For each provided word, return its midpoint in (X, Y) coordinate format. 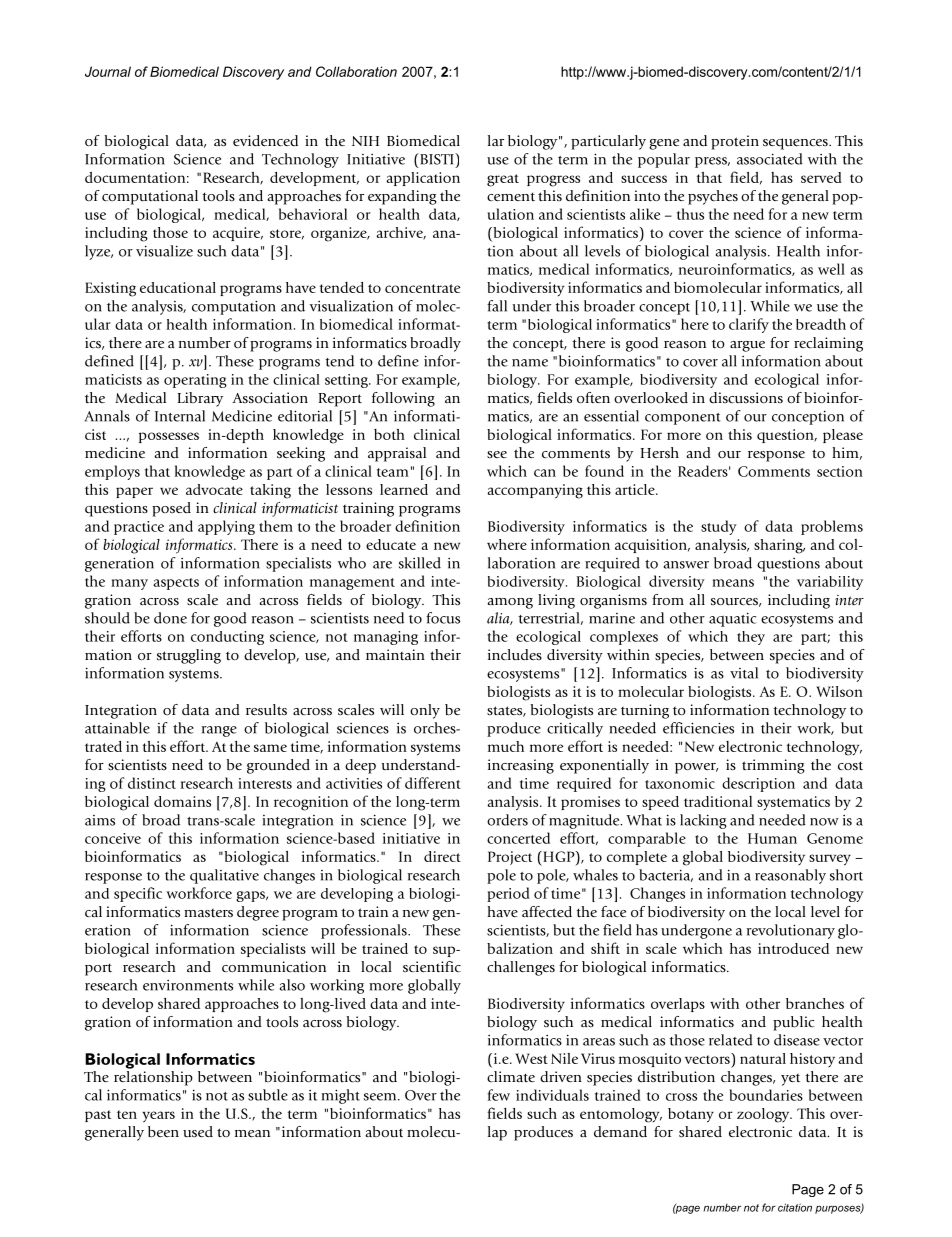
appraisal (397, 454)
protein (735, 142)
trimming (773, 766)
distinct (152, 783)
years (158, 1117)
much (506, 746)
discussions (746, 397)
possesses (169, 437)
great (503, 180)
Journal (108, 71)
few (499, 1095)
